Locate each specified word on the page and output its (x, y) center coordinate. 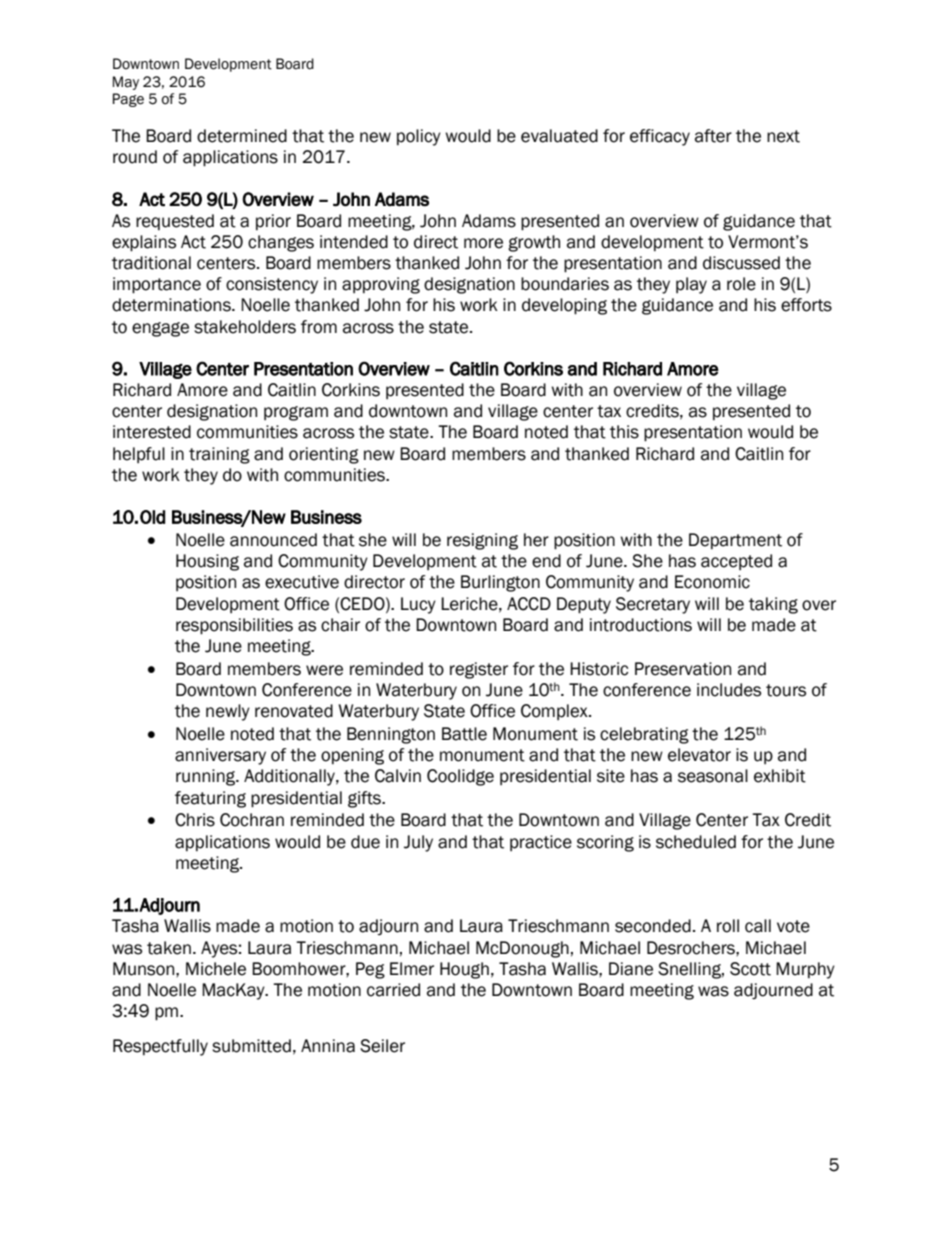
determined (242, 136)
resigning (482, 541)
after (713, 136)
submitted (251, 1046)
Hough (464, 970)
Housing (207, 562)
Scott (750, 969)
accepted (736, 562)
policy (419, 137)
